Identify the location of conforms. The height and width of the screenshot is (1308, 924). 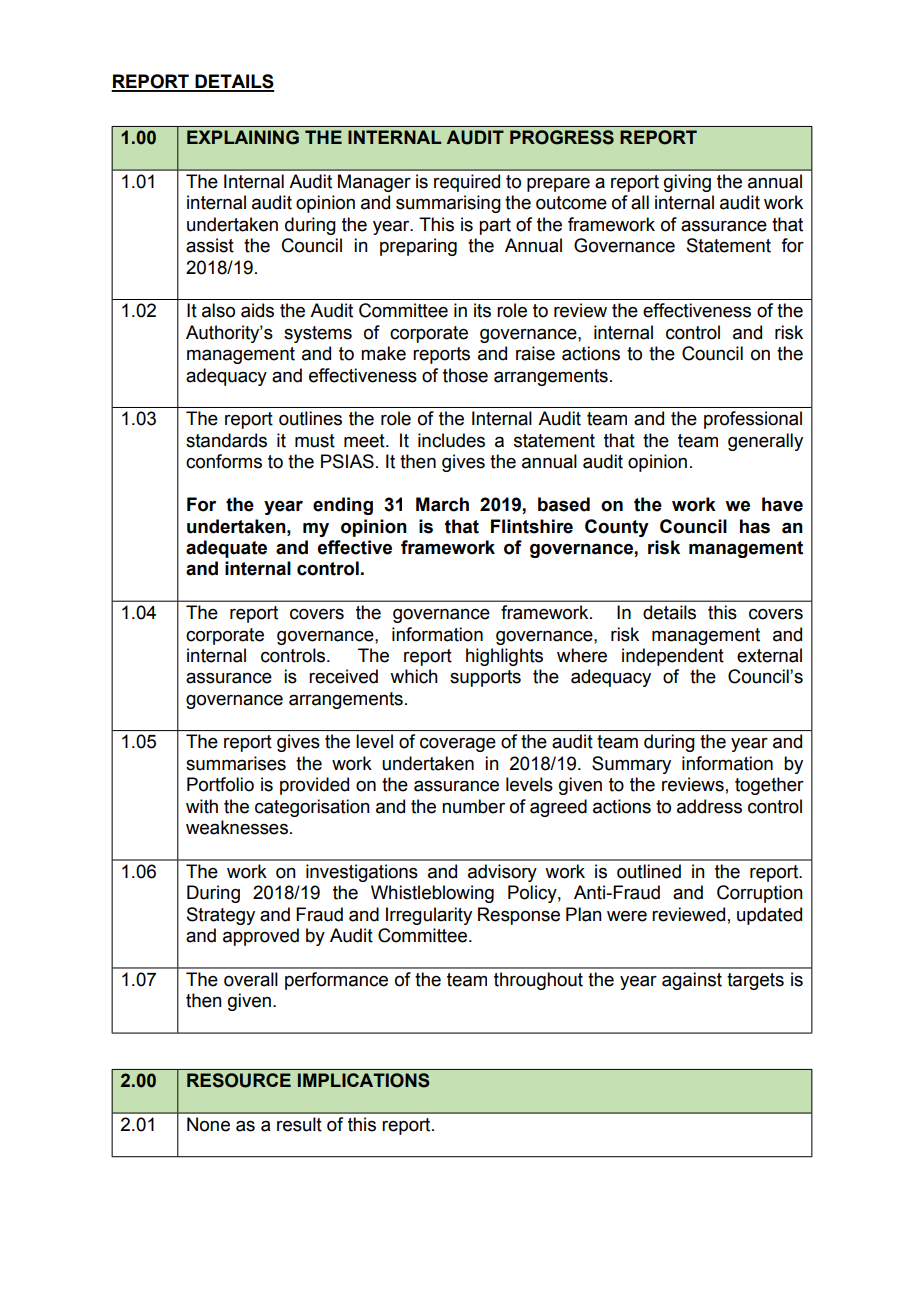
(224, 461).
